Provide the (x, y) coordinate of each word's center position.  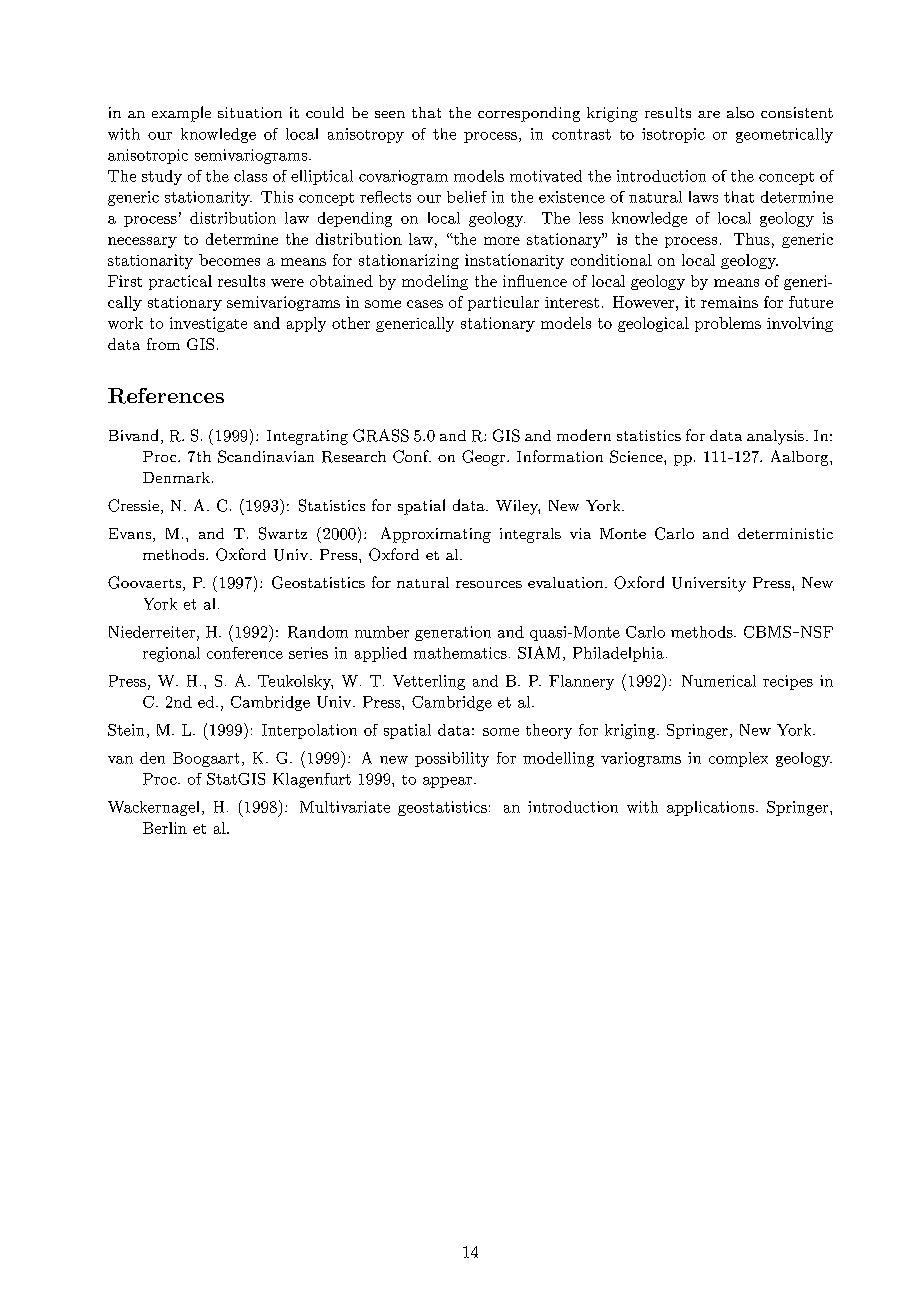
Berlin (165, 828)
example (181, 114)
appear (449, 782)
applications (712, 808)
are (709, 114)
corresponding (529, 114)
